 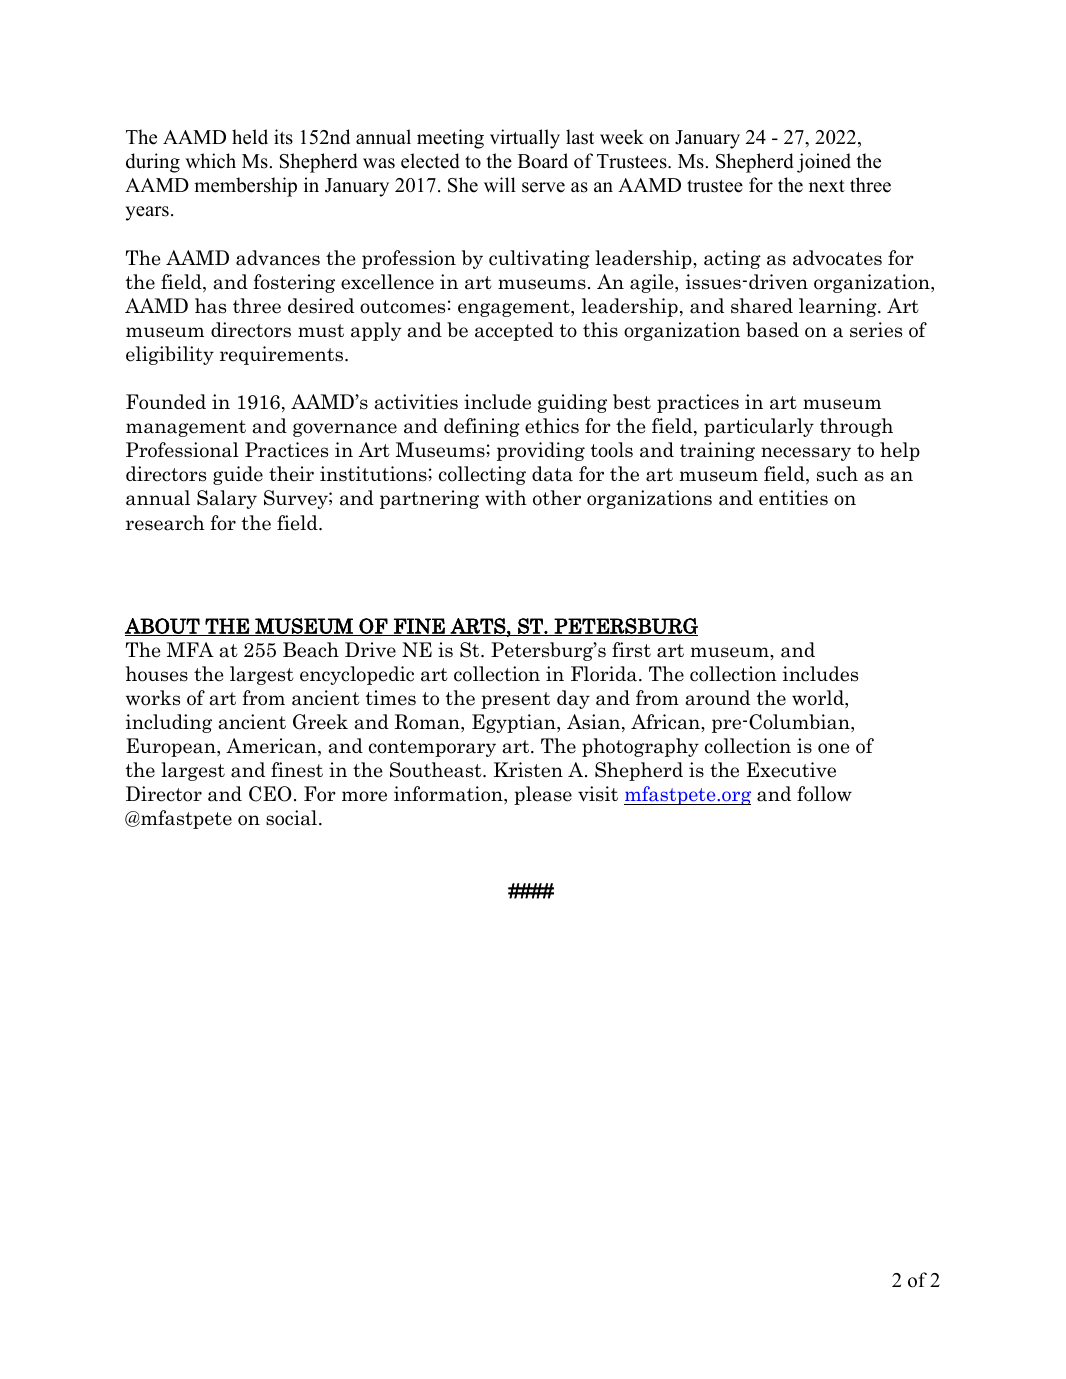 What do you see at coordinates (631, 650) in the screenshot?
I see `first` at bounding box center [631, 650].
